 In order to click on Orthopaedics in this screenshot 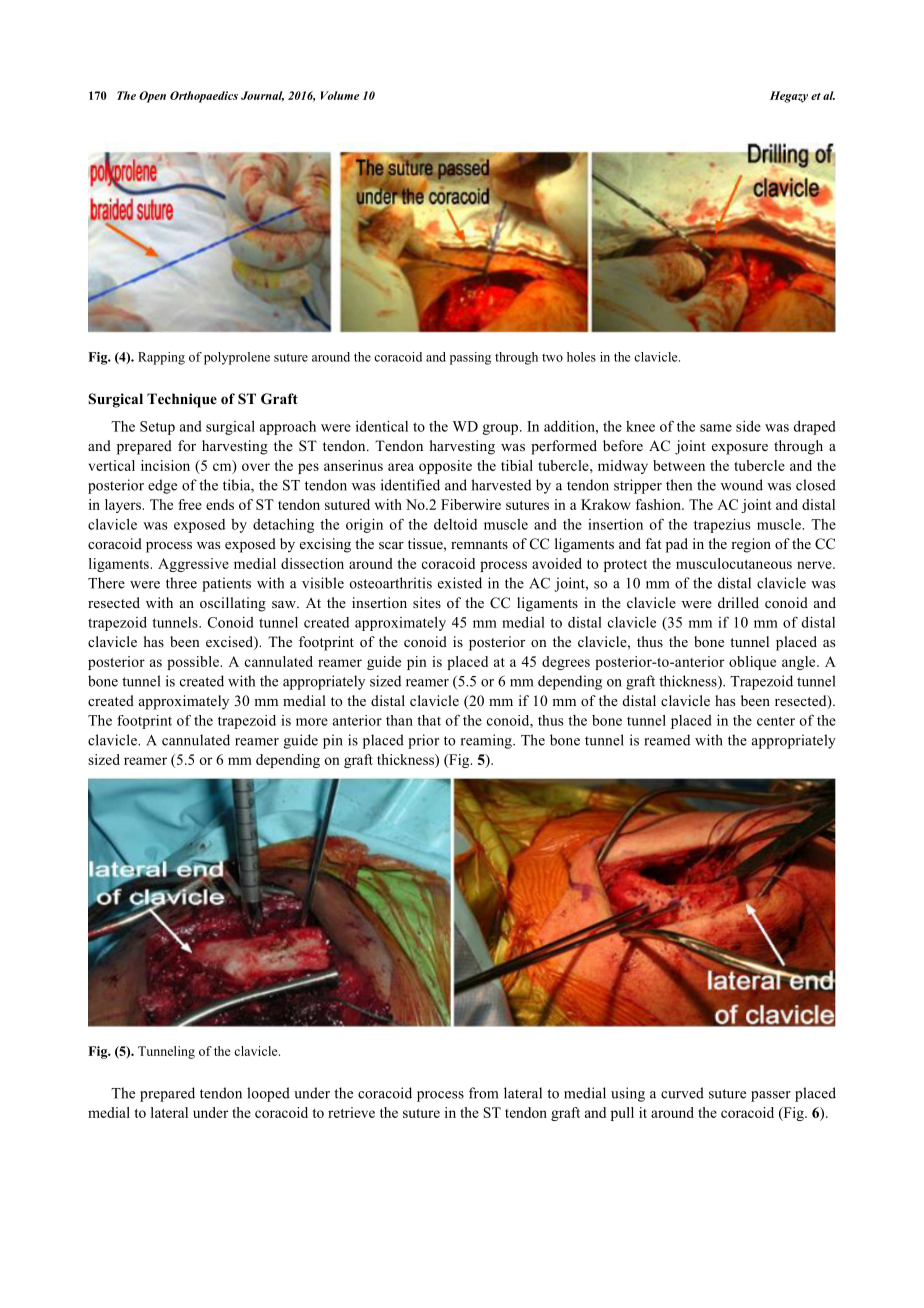, I will do `click(204, 97)`.
